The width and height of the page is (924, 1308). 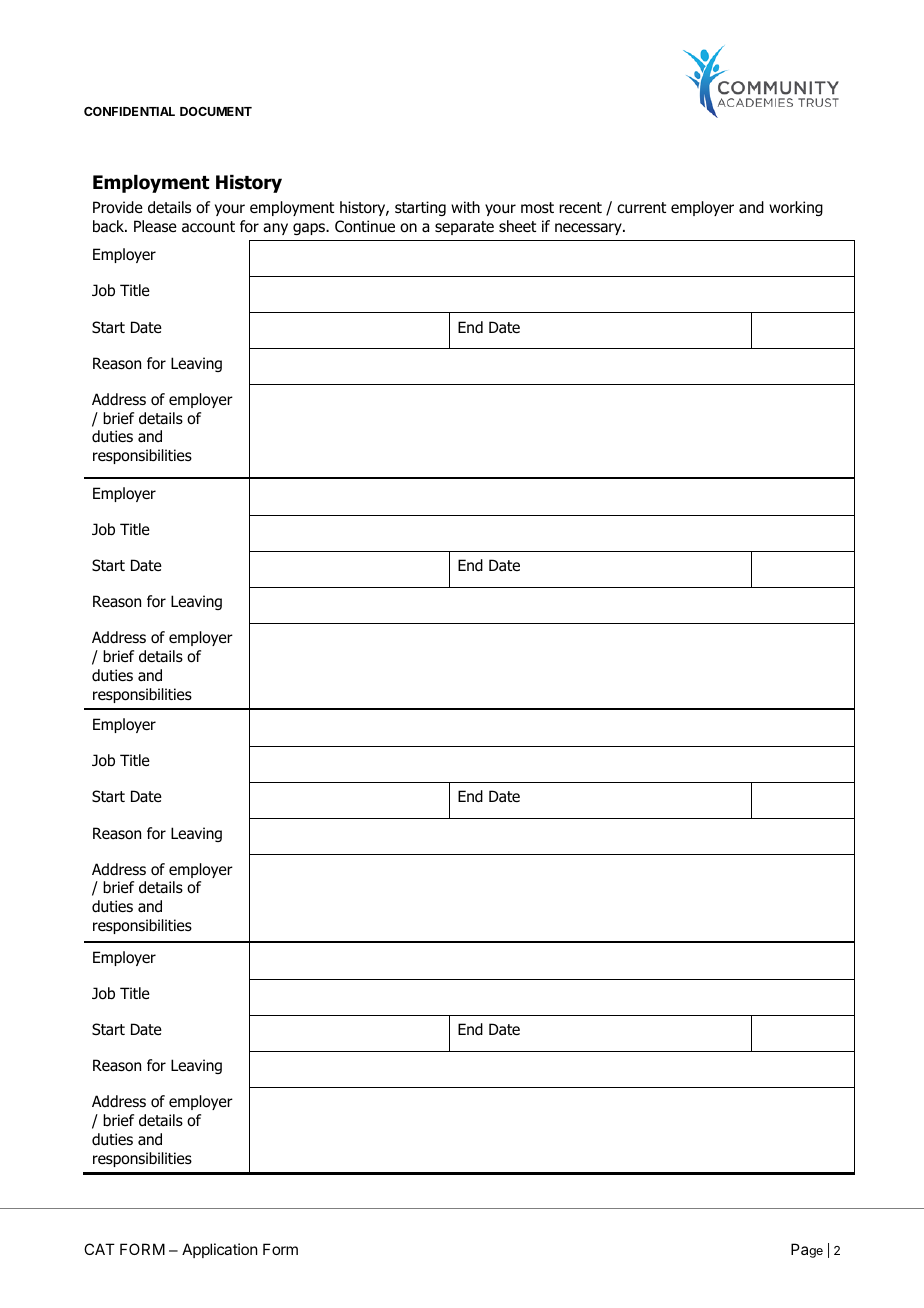 I want to click on Application, so click(x=219, y=1250).
